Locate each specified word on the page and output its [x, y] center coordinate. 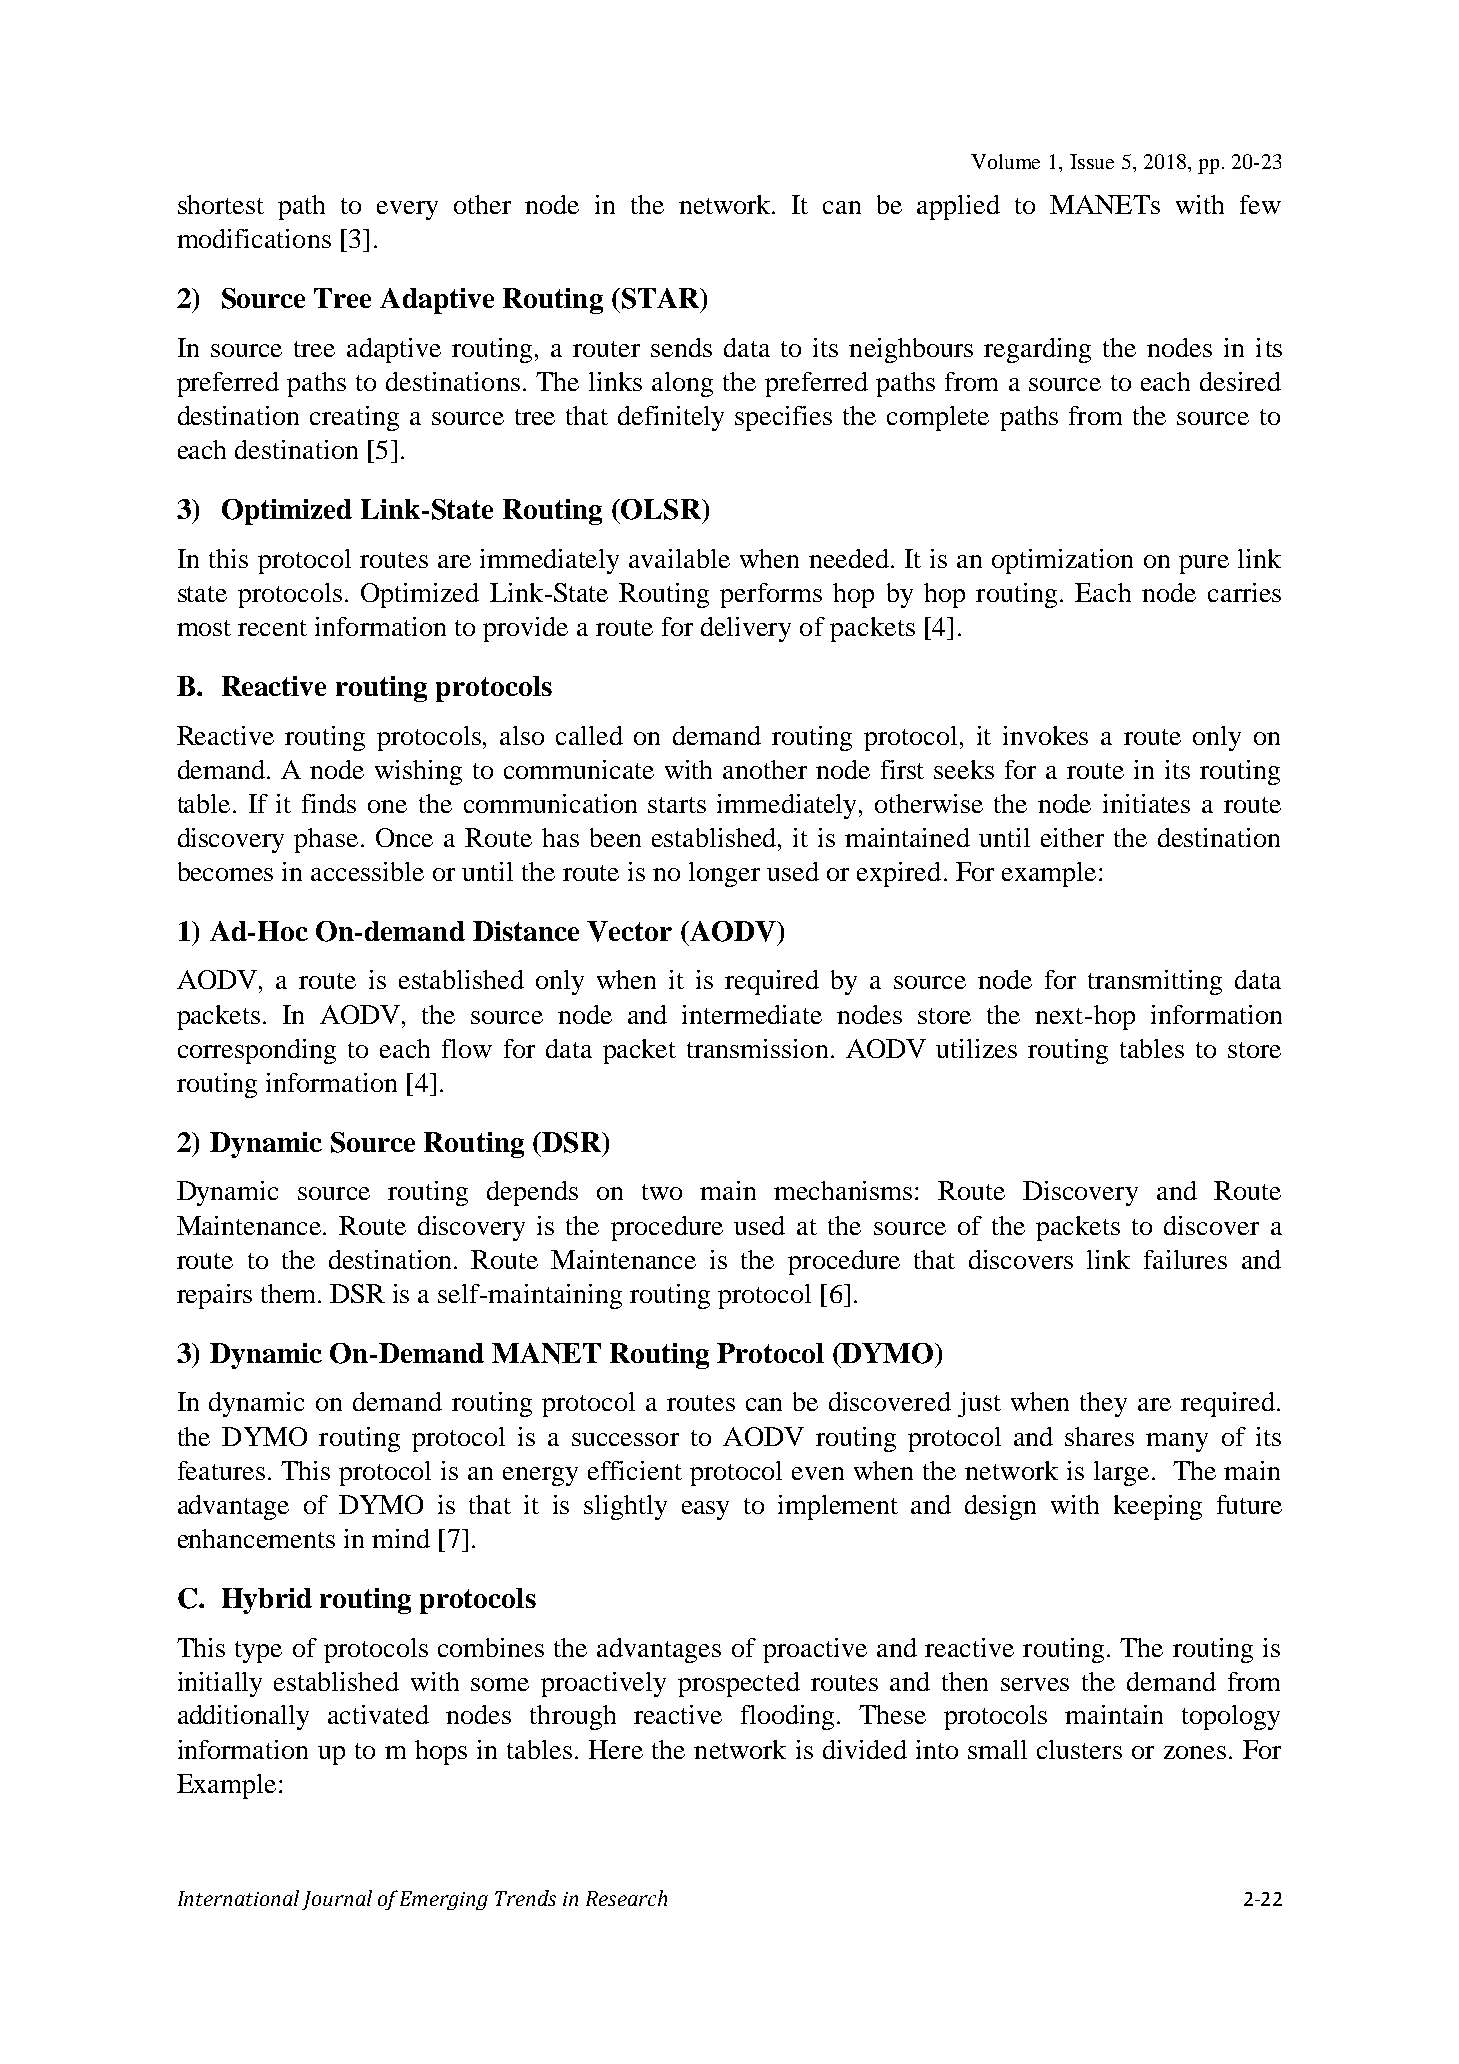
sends [681, 347]
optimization [1062, 561]
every [407, 210]
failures [1185, 1259]
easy [705, 1510]
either [1072, 837]
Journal [337, 1900]
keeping [1158, 1507]
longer [724, 874]
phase [326, 840]
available [679, 558]
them [290, 1293]
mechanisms [843, 1190]
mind [401, 1538]
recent [272, 628]
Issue [1092, 161]
